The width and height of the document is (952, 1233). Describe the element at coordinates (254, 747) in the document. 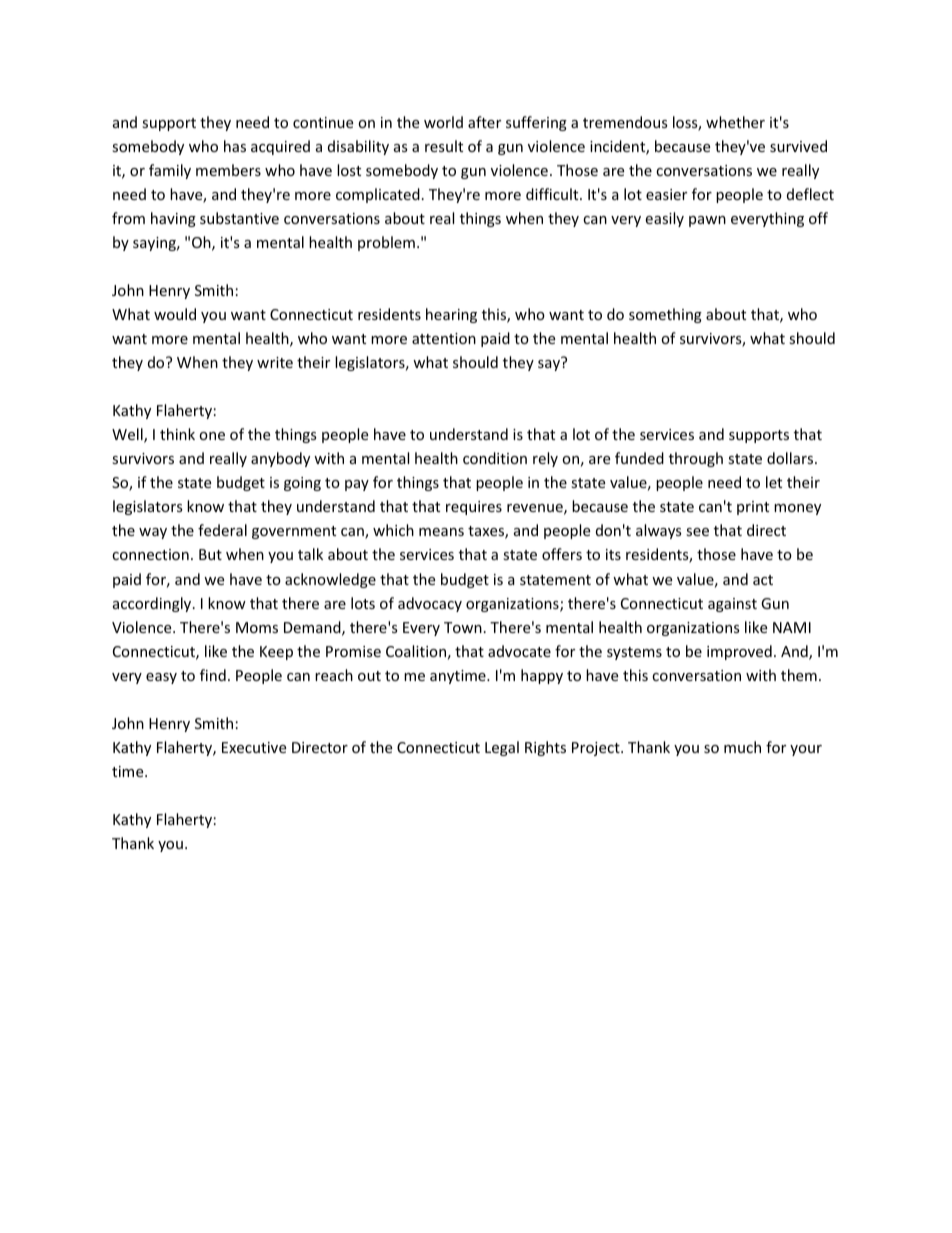

I see `Executive` at that location.
